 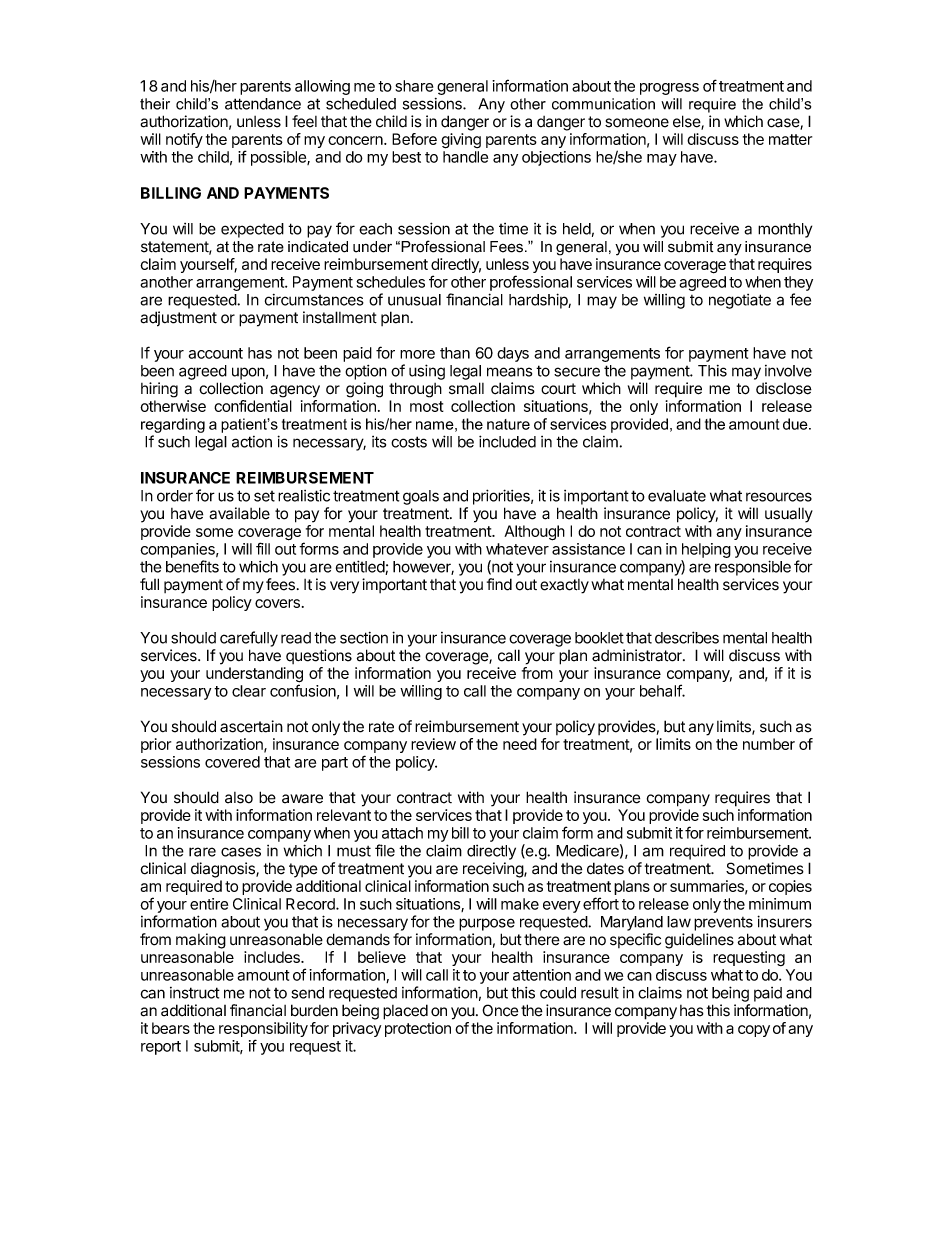 What do you see at coordinates (263, 1031) in the document?
I see `responsibility` at bounding box center [263, 1031].
